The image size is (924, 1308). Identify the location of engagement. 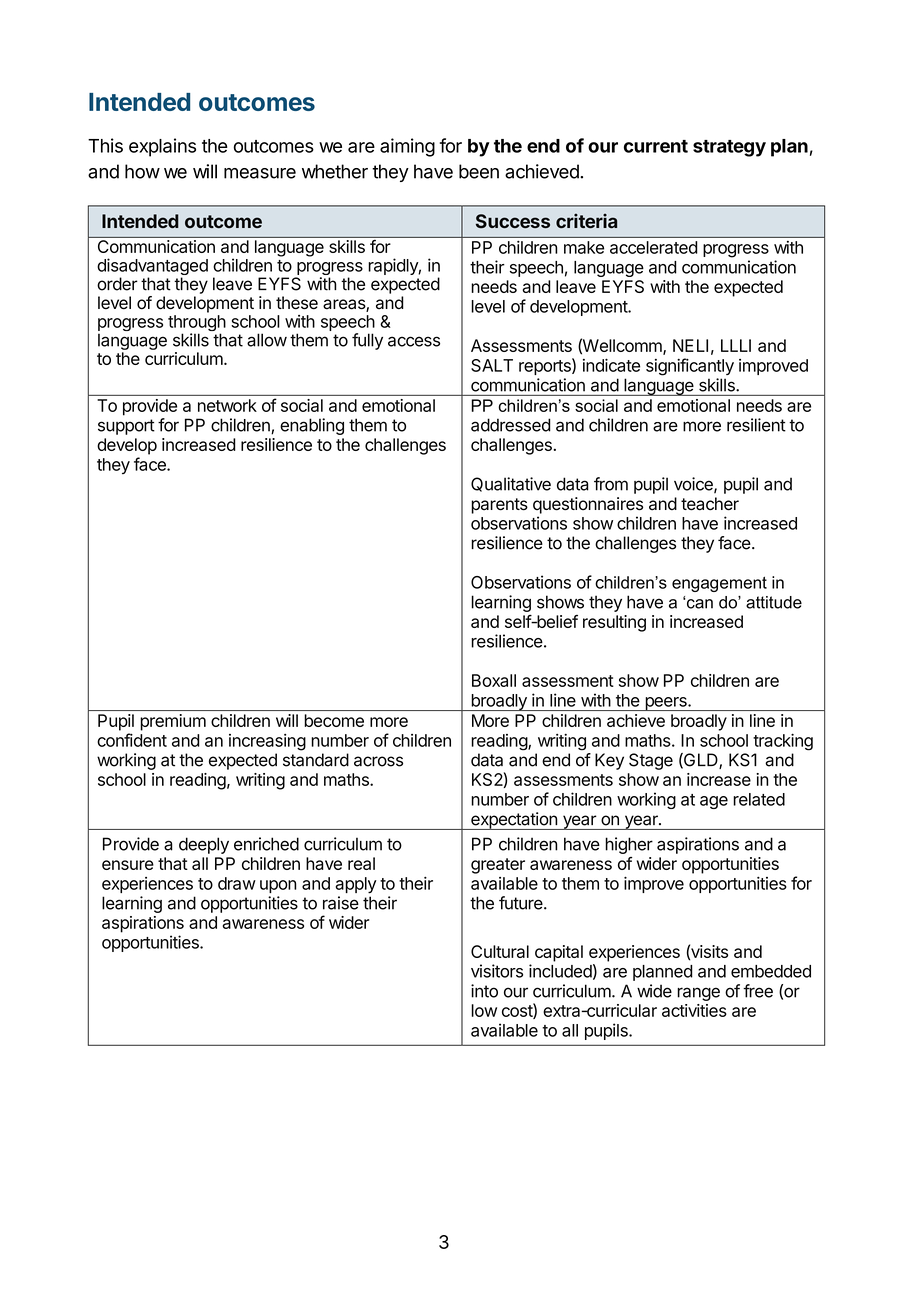
(719, 584).
